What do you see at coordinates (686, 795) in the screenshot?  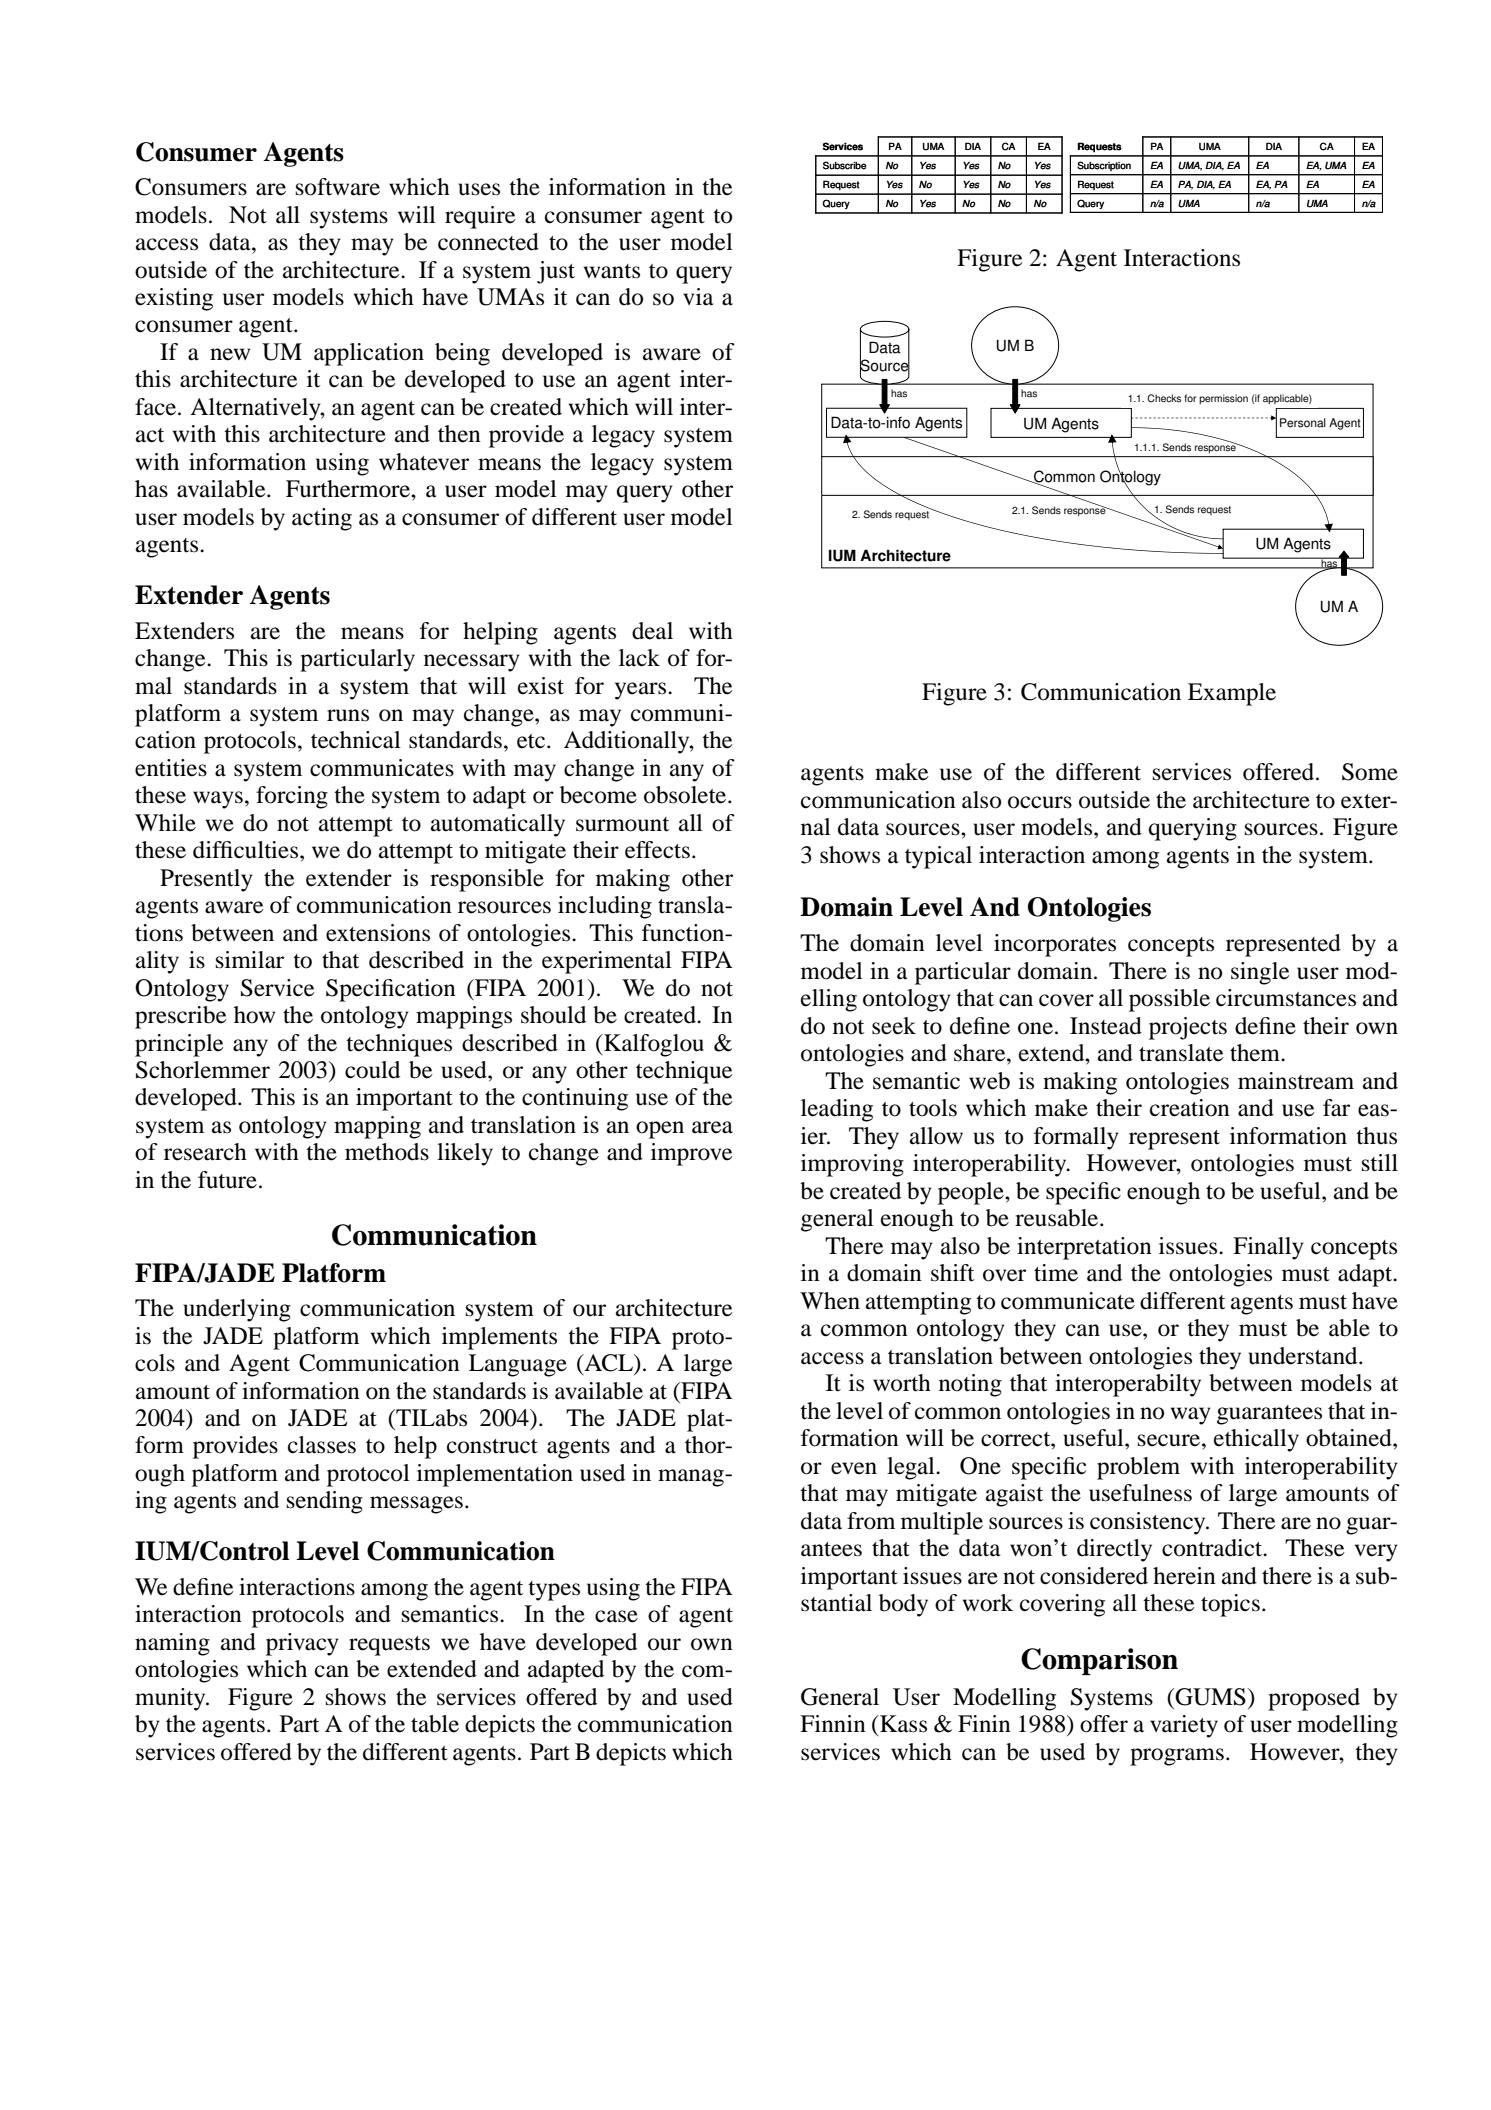 I see `obsolete` at bounding box center [686, 795].
